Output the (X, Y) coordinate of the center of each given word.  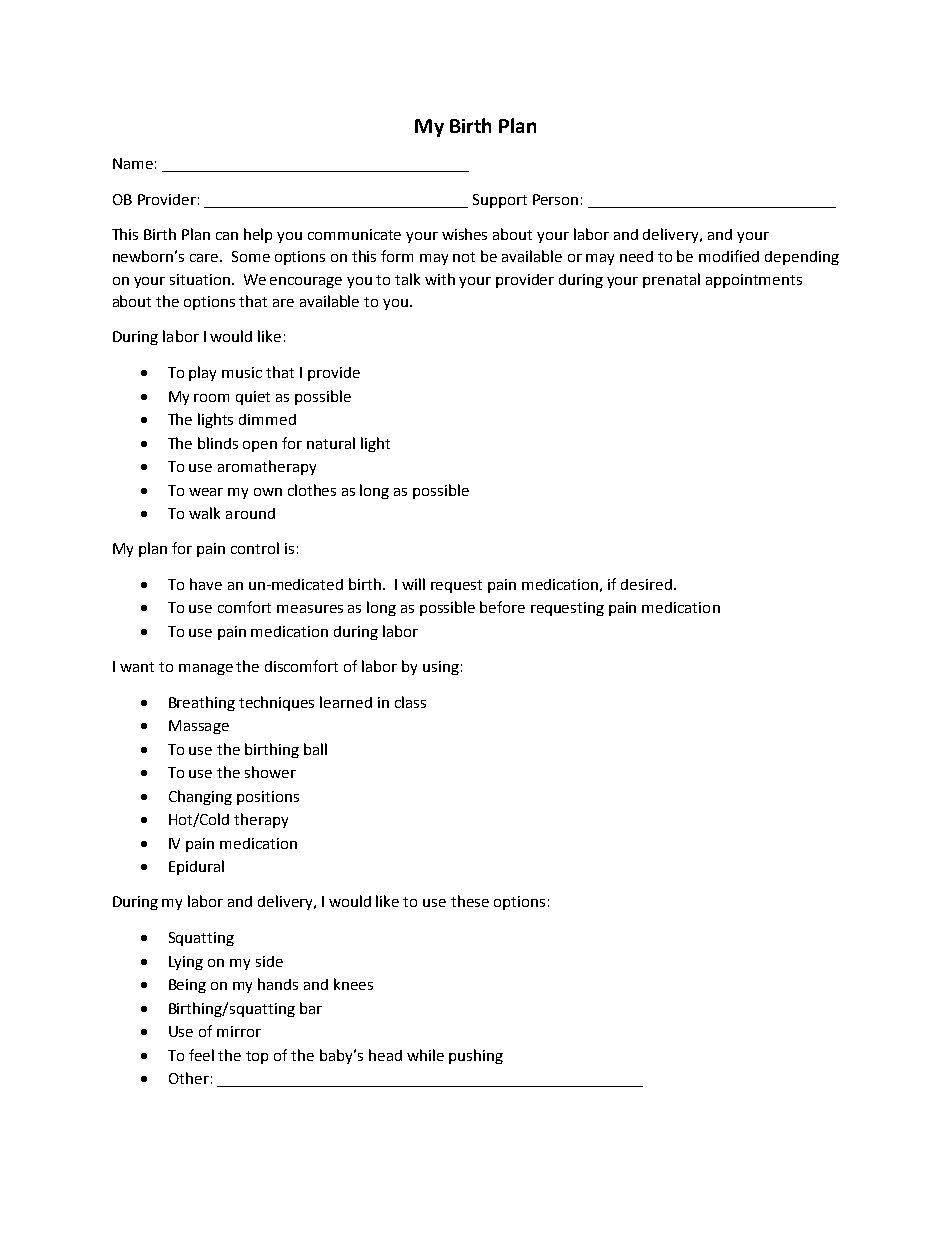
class (410, 702)
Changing (200, 797)
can (227, 236)
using (441, 668)
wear (206, 492)
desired (646, 584)
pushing (476, 1056)
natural (331, 443)
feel (201, 1055)
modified (729, 256)
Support (500, 201)
